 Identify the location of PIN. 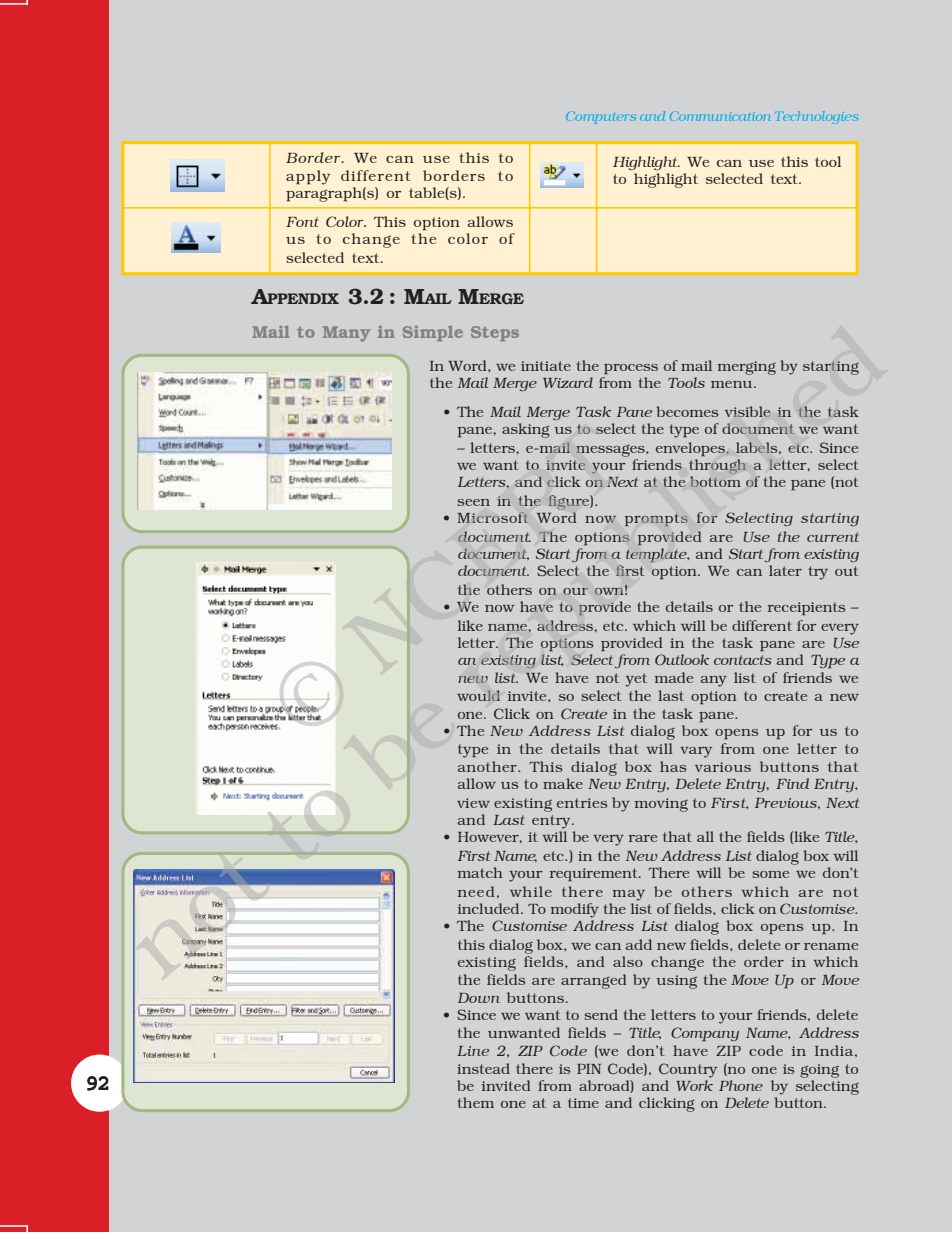
(589, 1069).
